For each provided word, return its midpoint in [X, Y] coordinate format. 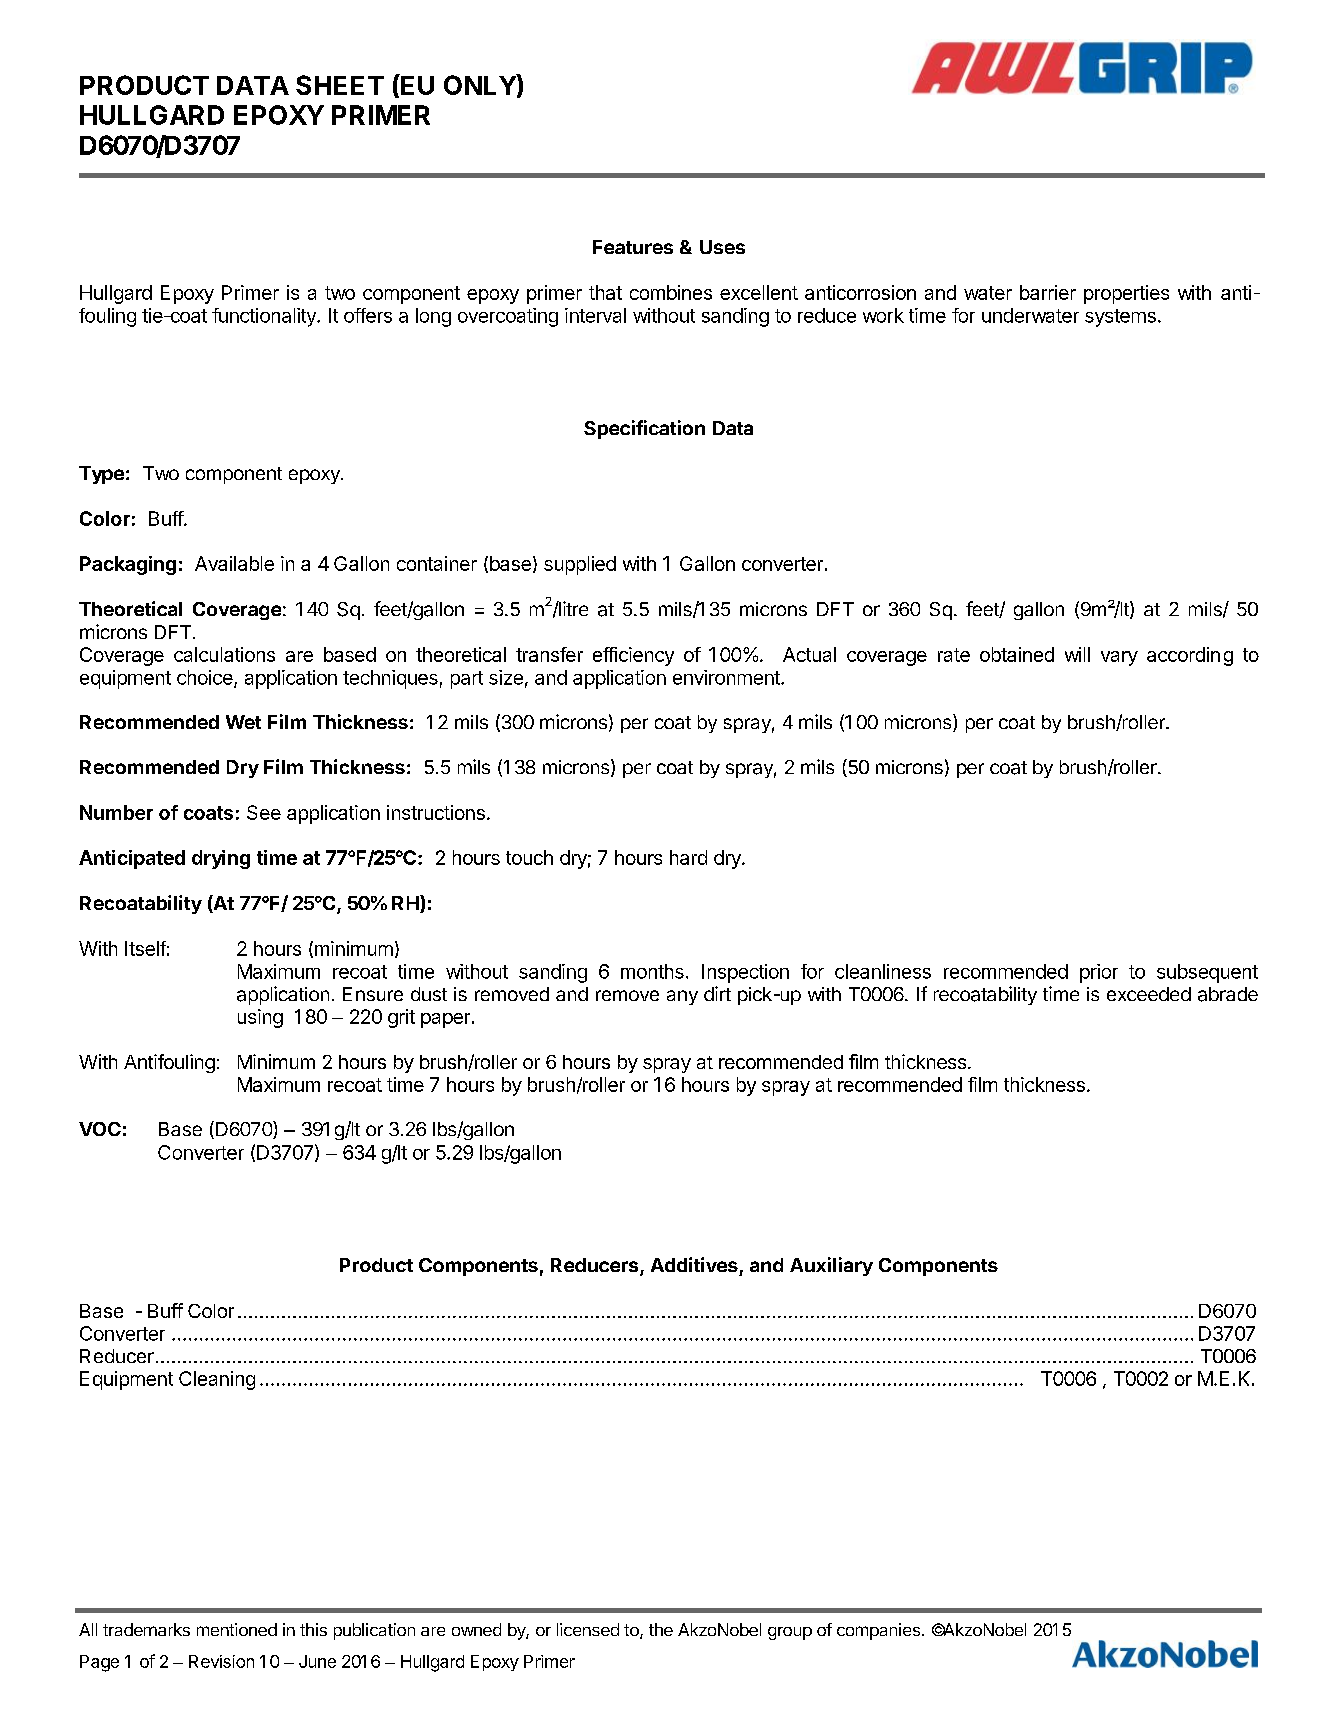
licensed [588, 1629]
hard [688, 857]
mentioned [237, 1629]
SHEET [340, 85]
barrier [1048, 292]
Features [633, 247]
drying [221, 859]
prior [1099, 973]
